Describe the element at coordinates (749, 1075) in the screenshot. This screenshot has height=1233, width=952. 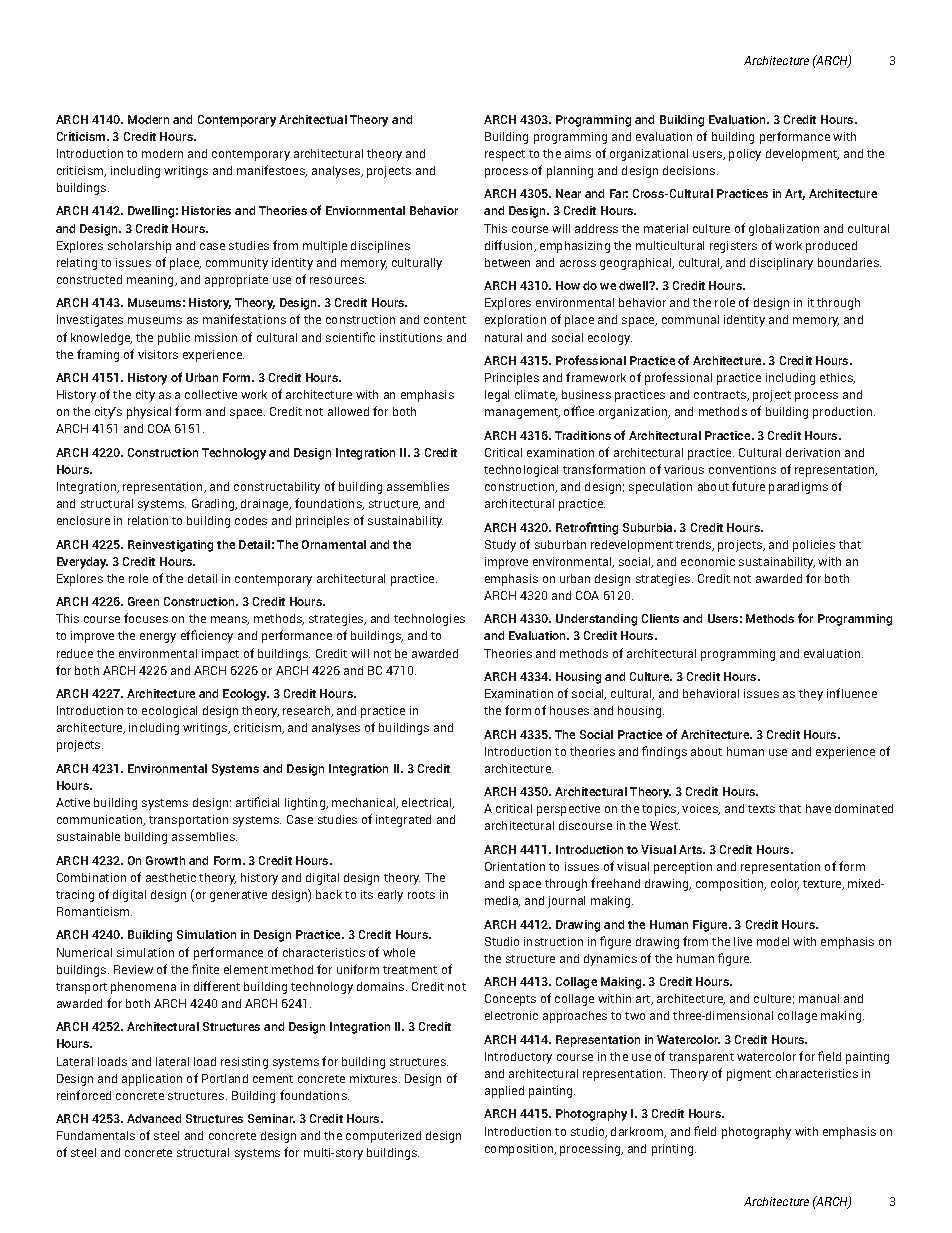
I see `pigment` at that location.
